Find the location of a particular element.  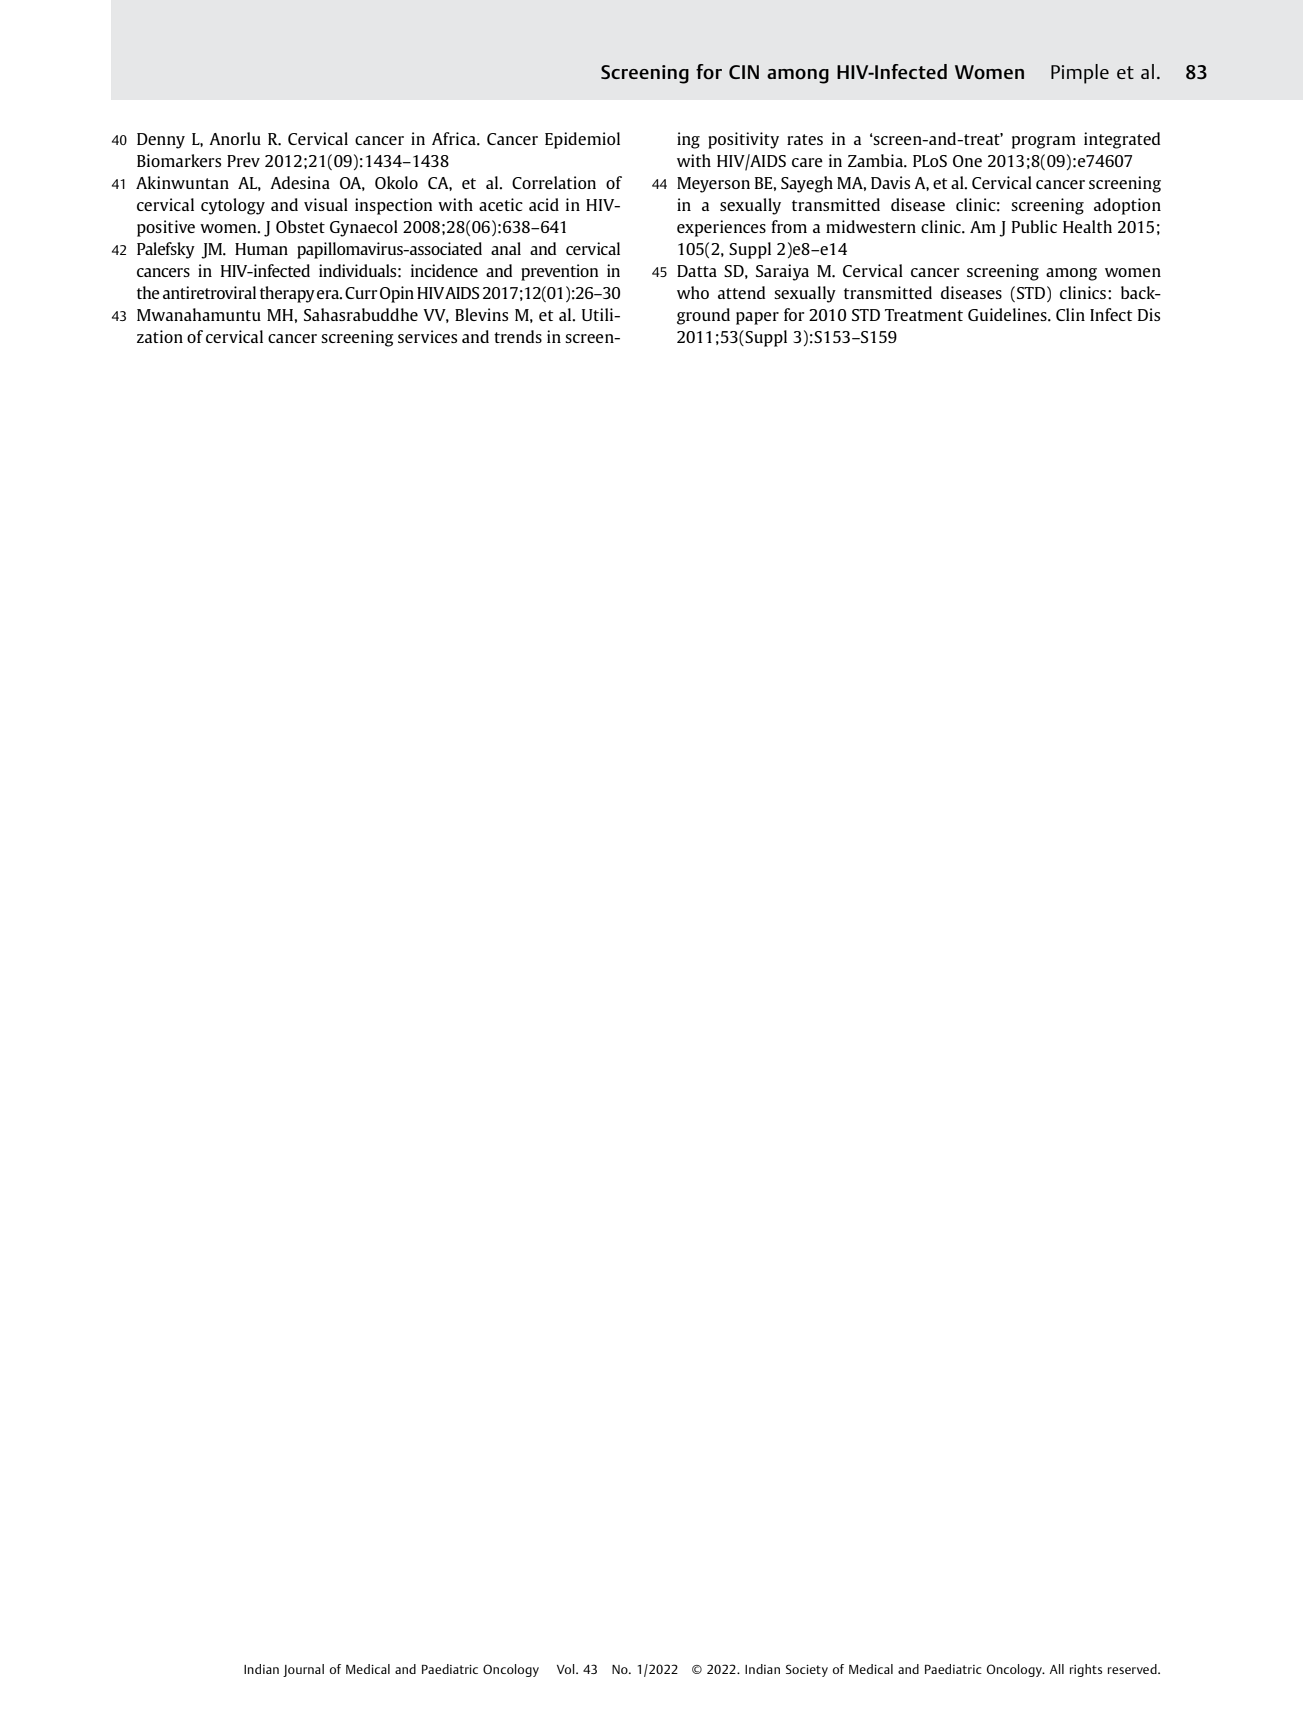

Society is located at coordinates (807, 1670).
